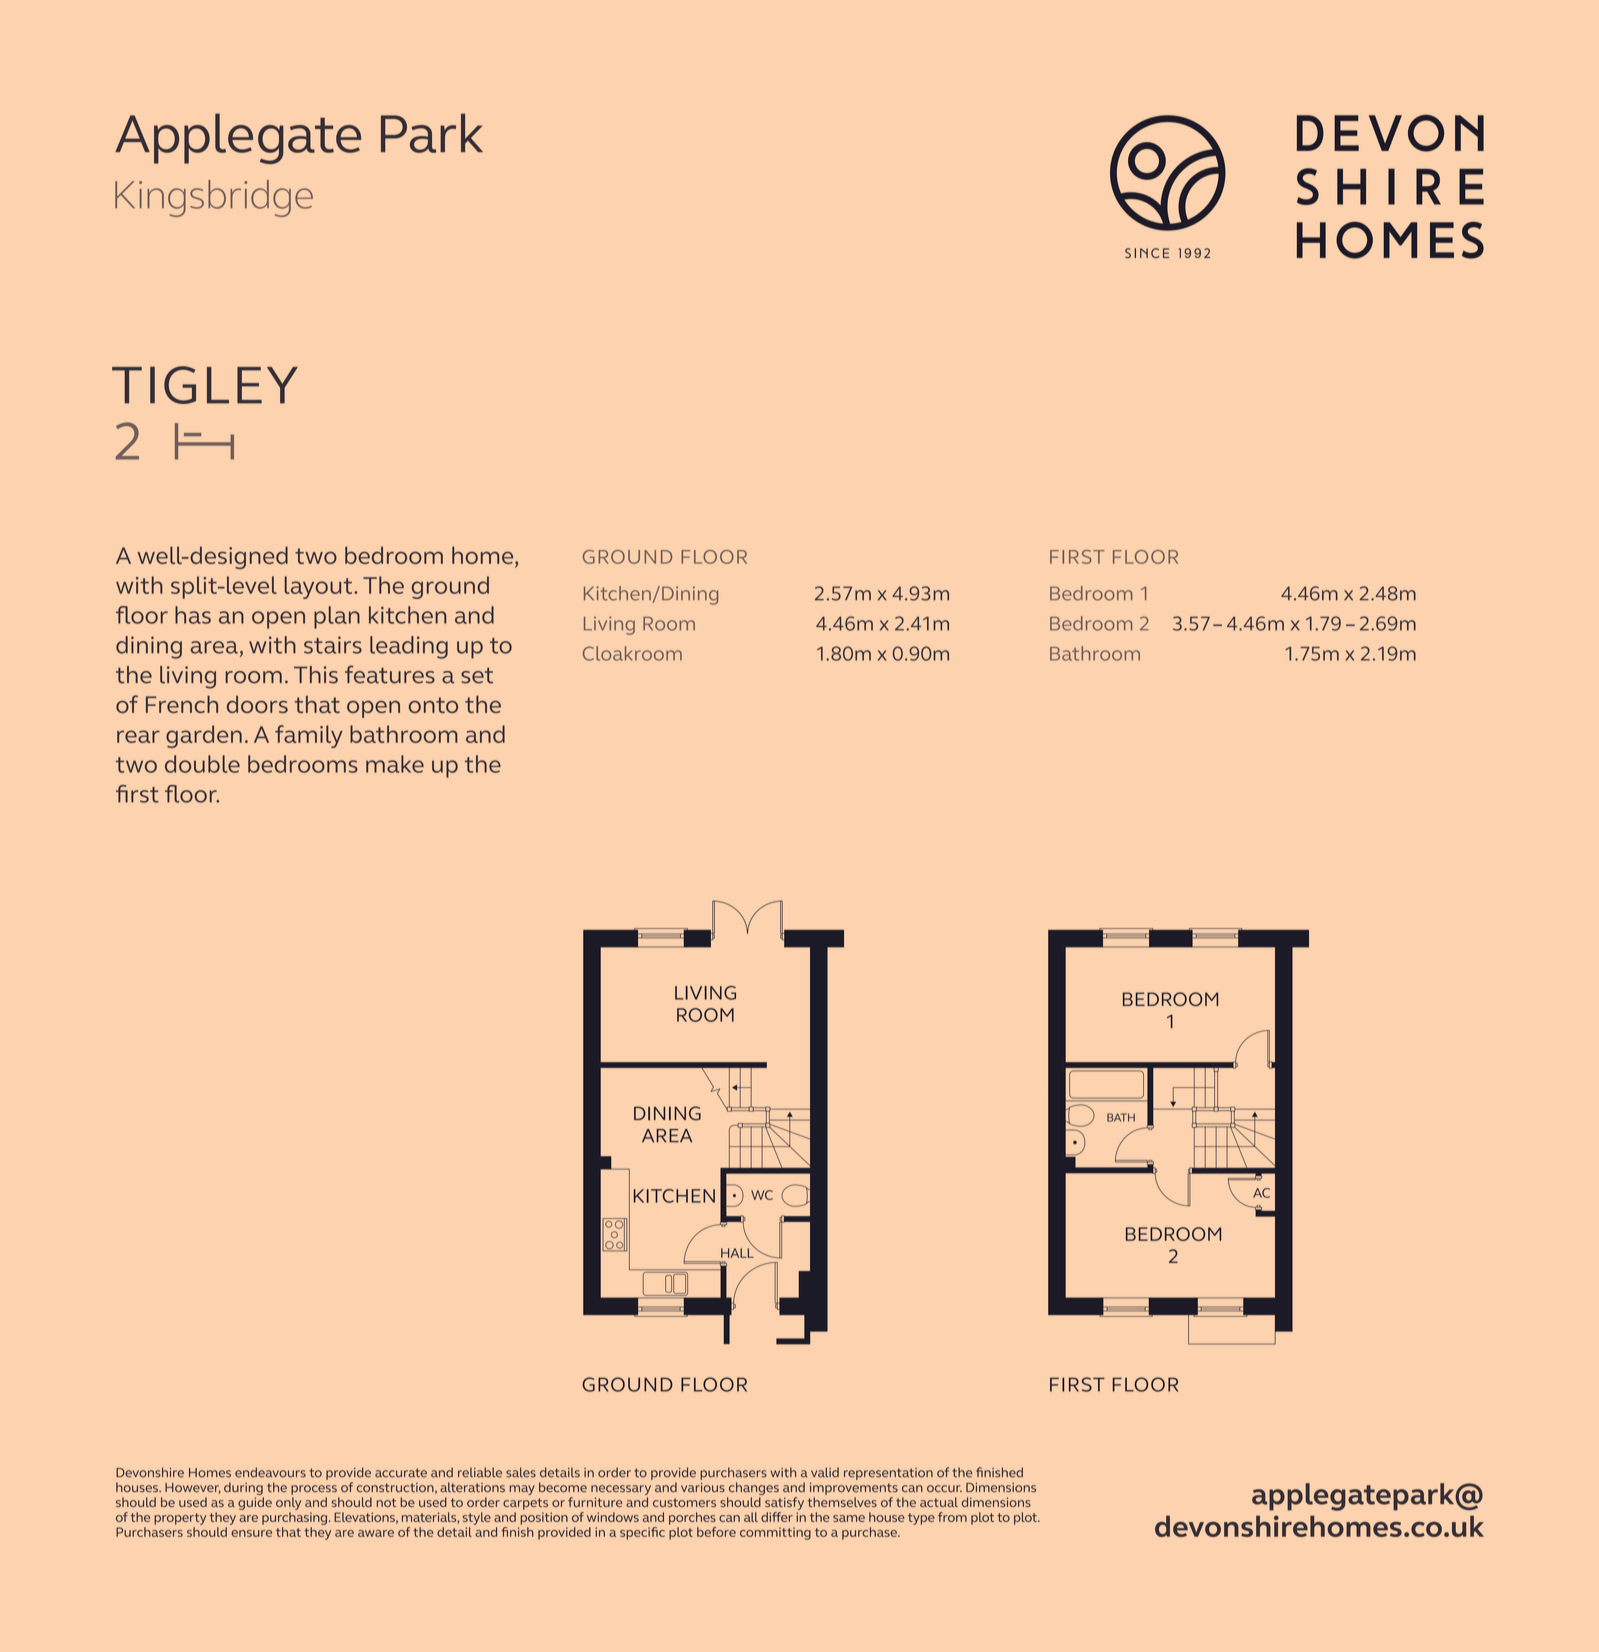 The image size is (1599, 1652). Describe the element at coordinates (521, 1472) in the screenshot. I see `sales` at that location.
